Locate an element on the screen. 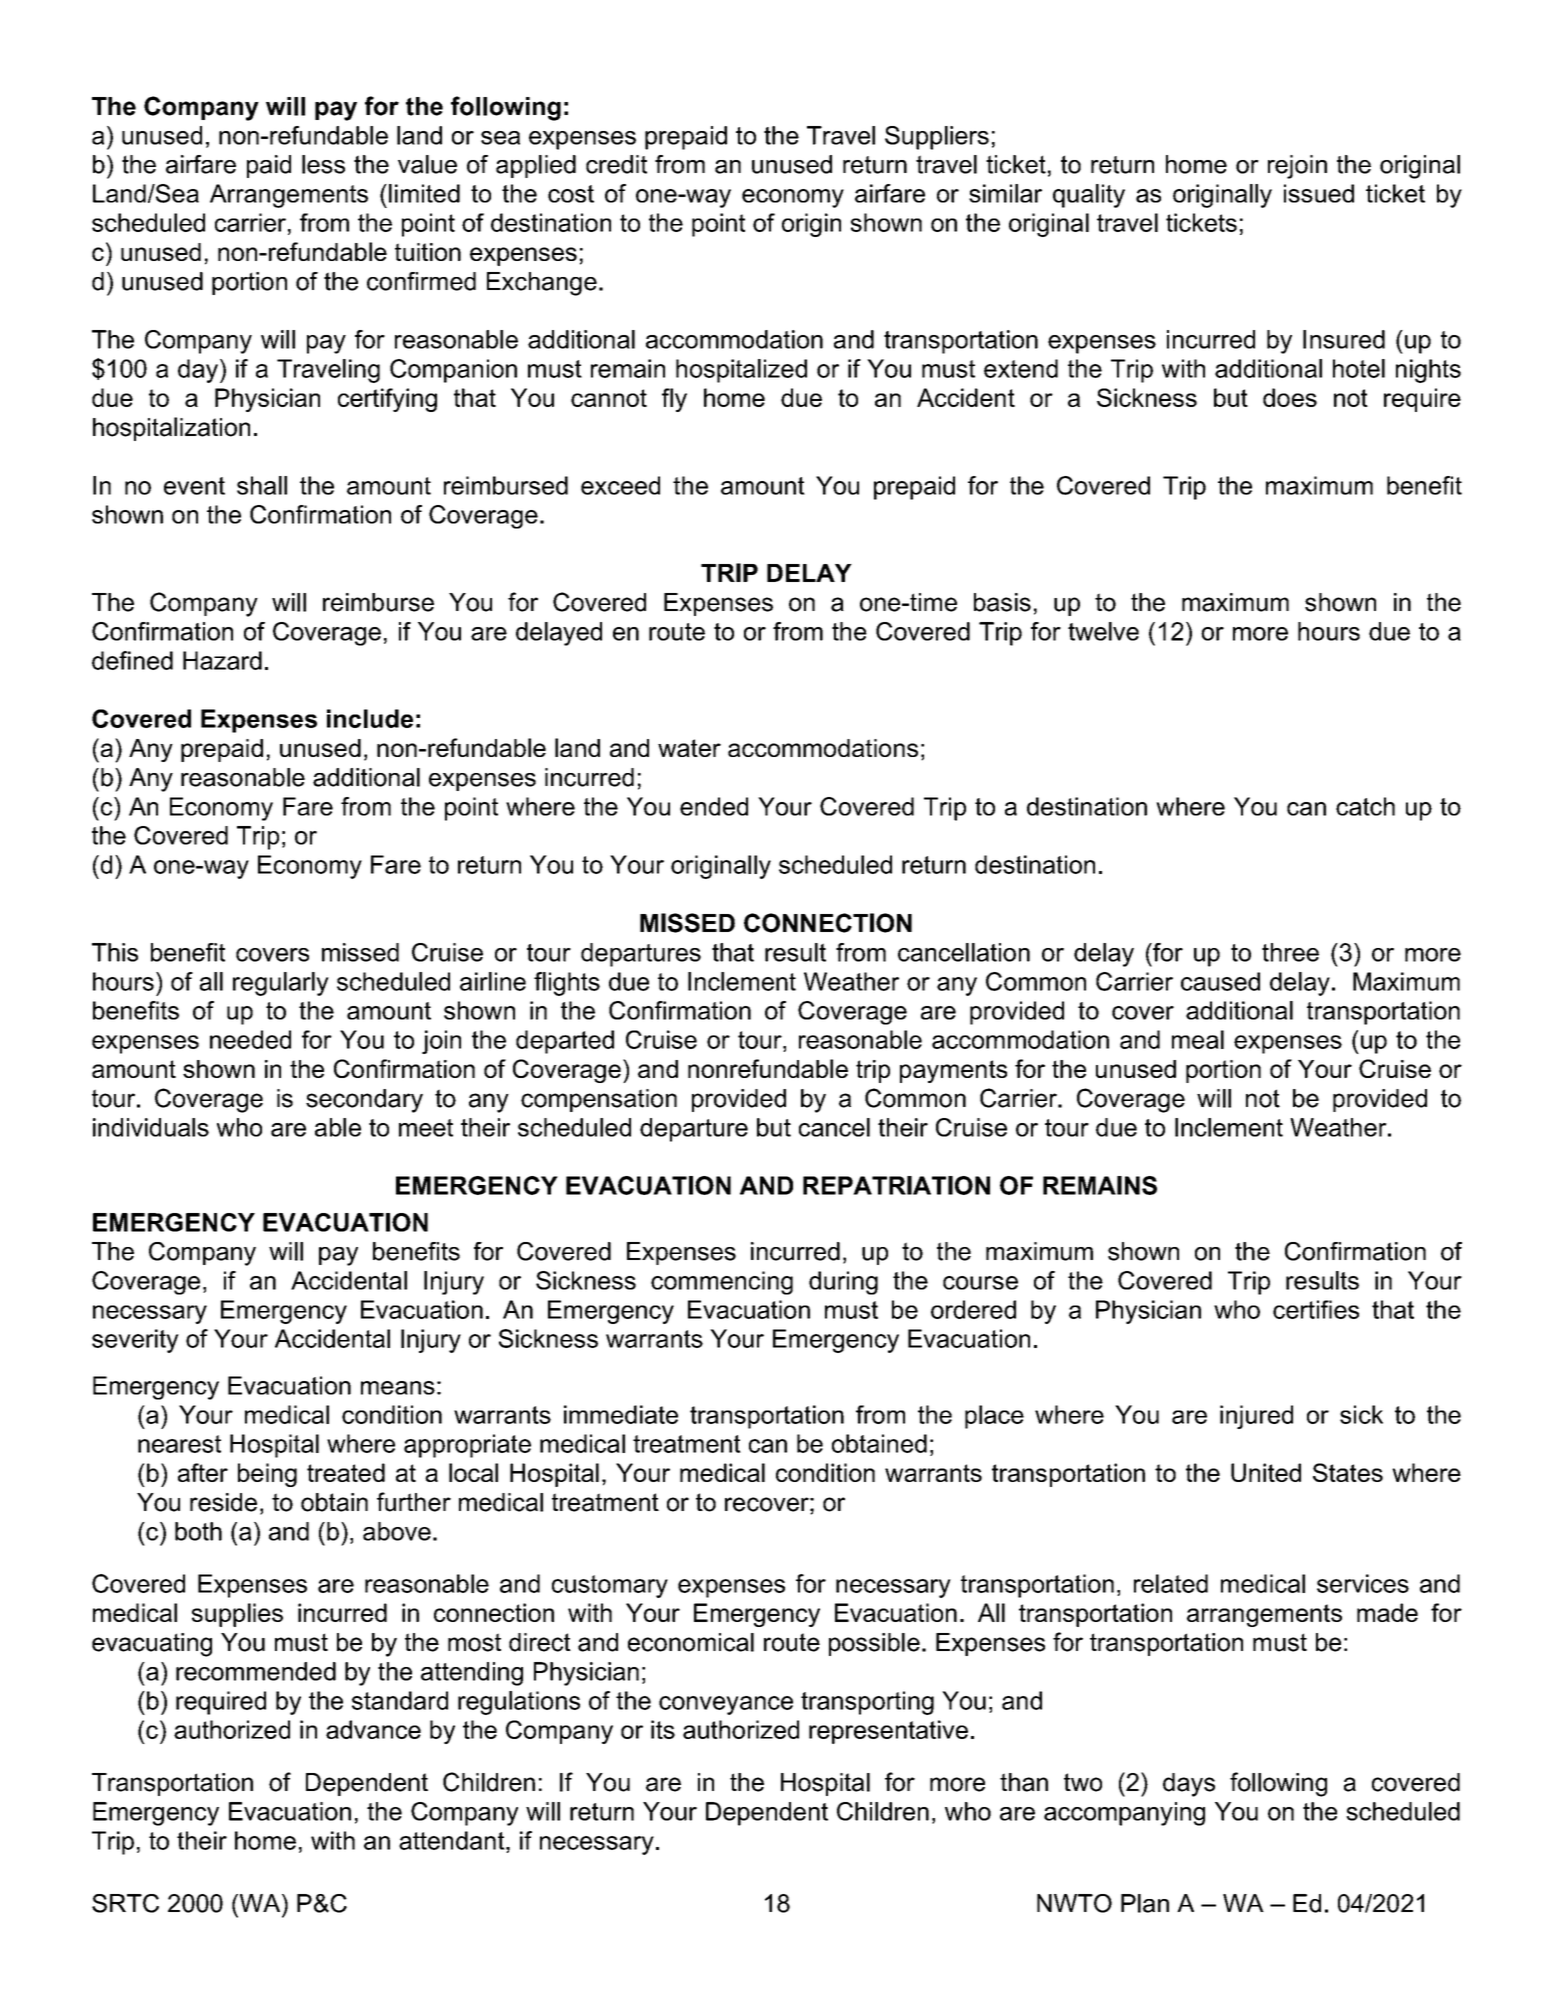 This screenshot has height=2009, width=1553. injured is located at coordinates (1256, 1417).
